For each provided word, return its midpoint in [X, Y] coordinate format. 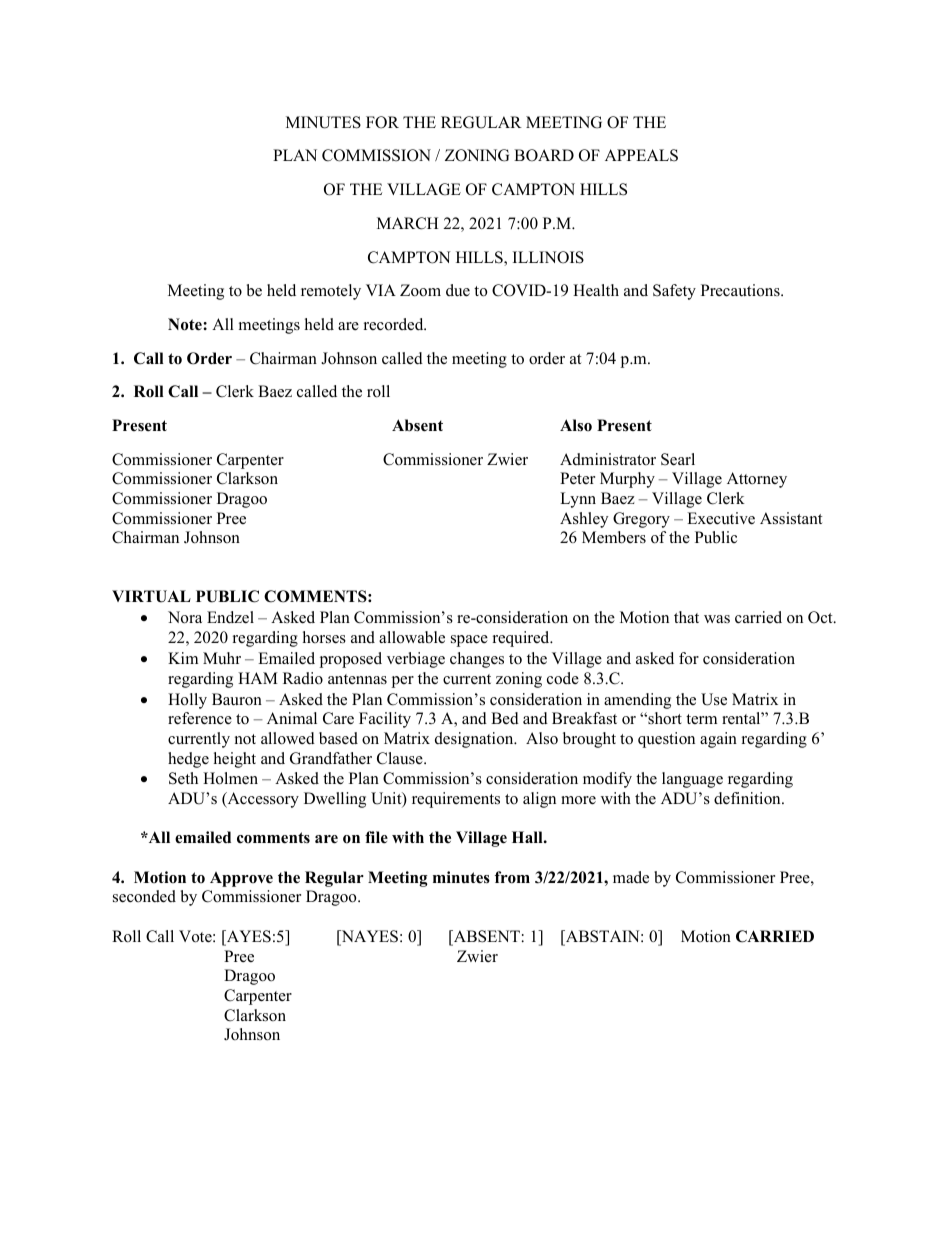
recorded [395, 324]
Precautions [741, 290]
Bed [505, 718]
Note [186, 324]
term [701, 719]
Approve [241, 879]
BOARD [544, 155]
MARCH [407, 223]
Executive [721, 518]
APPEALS [641, 155]
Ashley [584, 520]
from [512, 877]
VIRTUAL [151, 596]
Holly [187, 701]
